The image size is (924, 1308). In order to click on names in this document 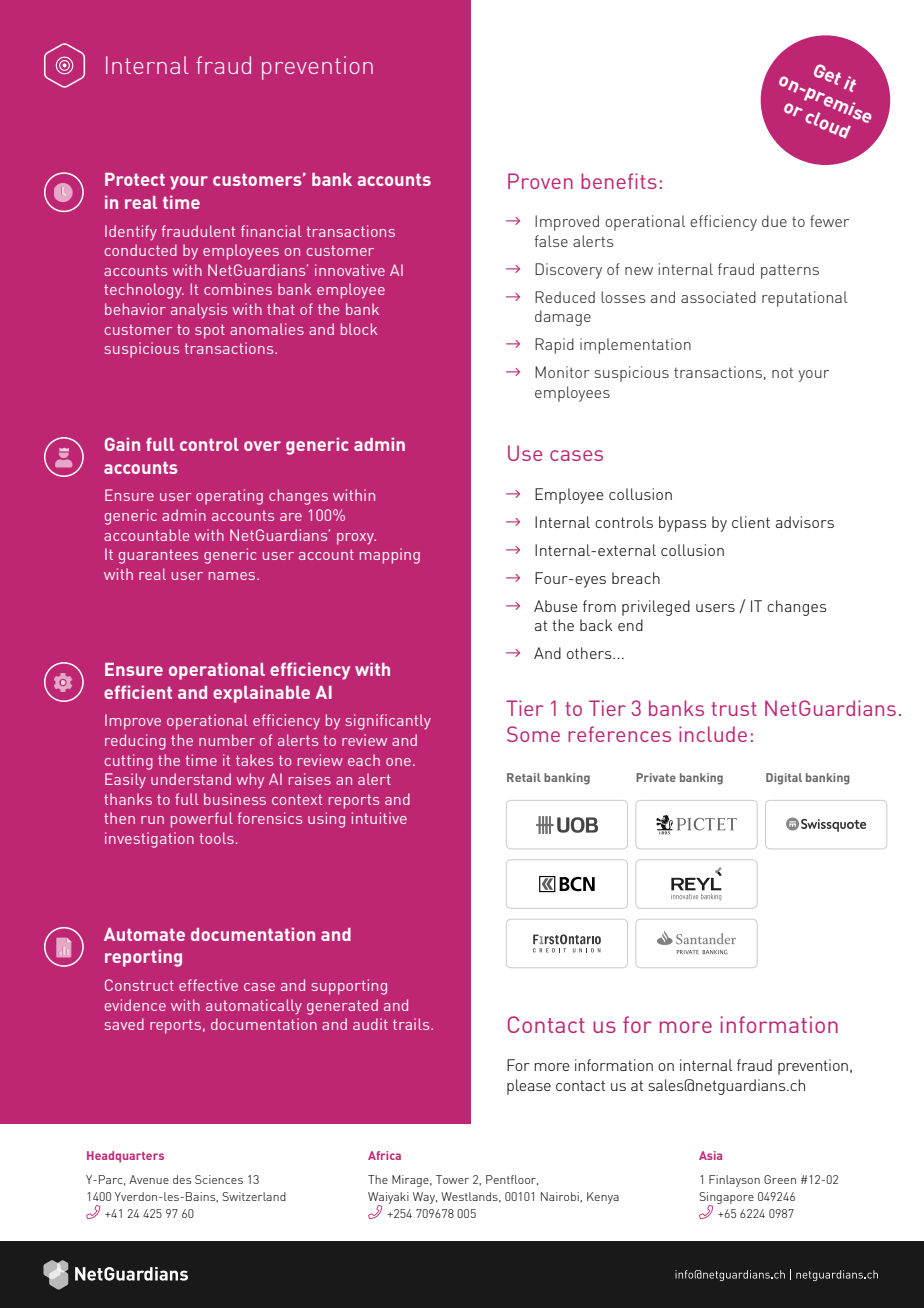, I will do `click(233, 576)`.
